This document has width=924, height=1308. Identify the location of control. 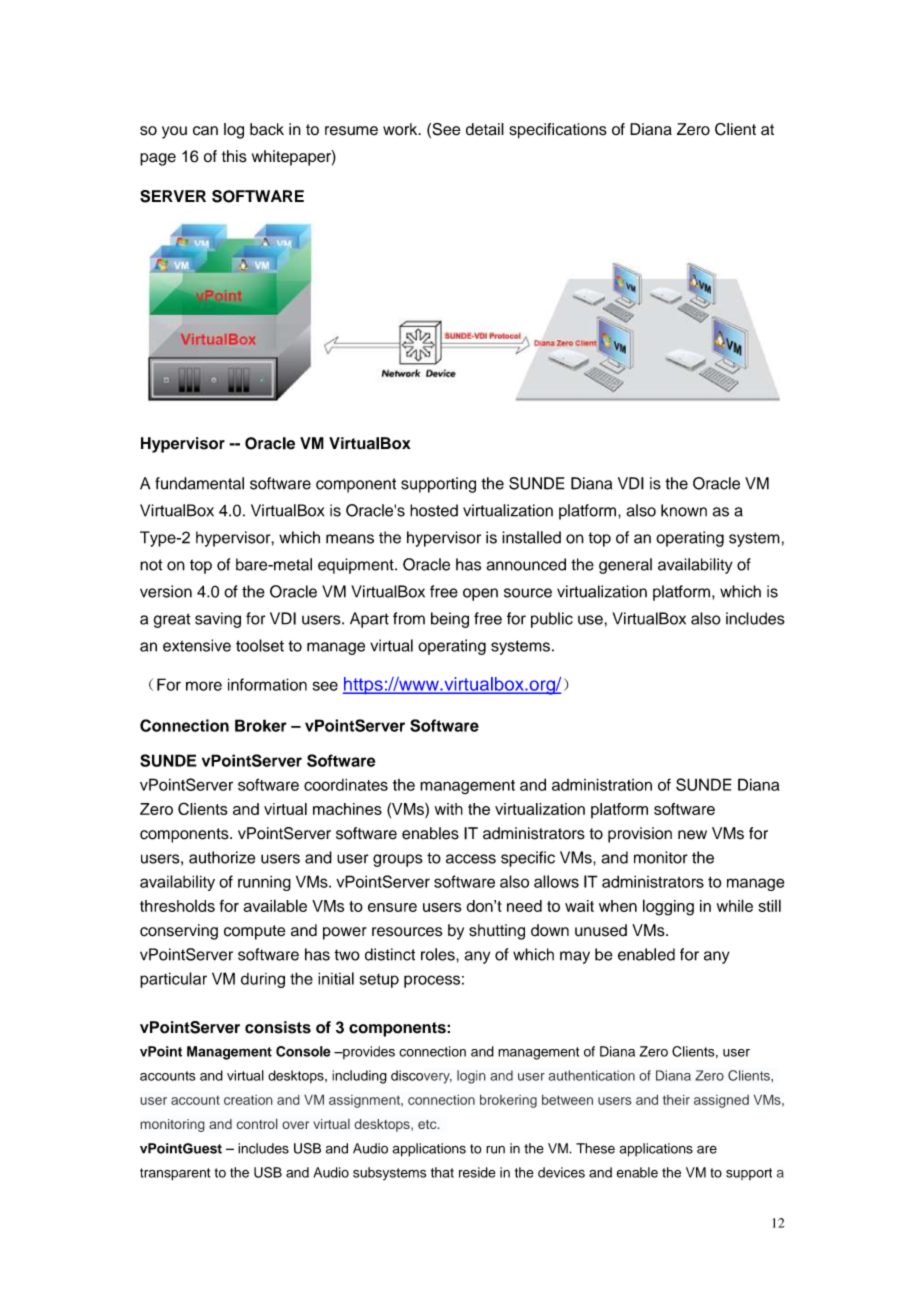
(257, 1123).
